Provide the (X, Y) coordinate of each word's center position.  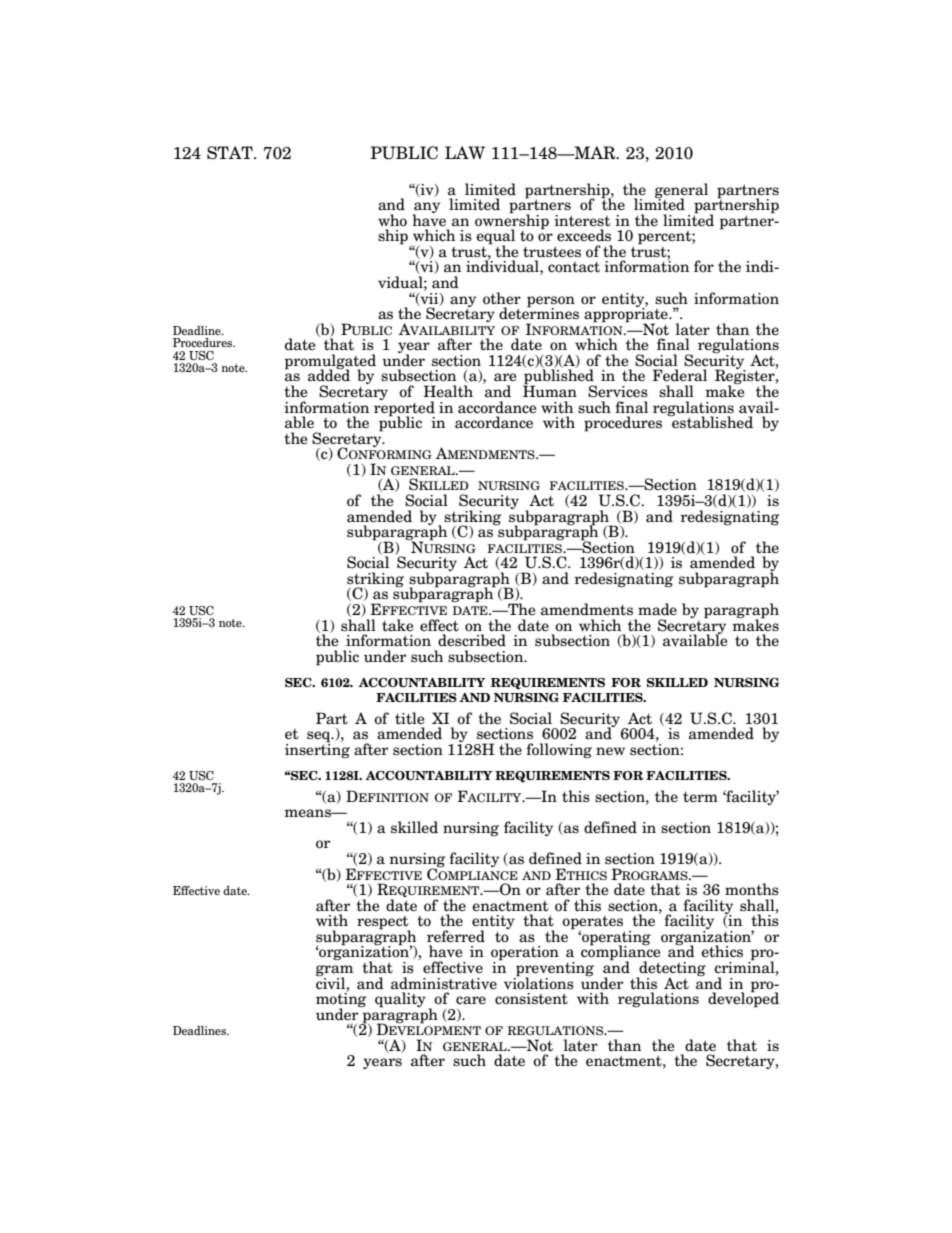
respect (383, 924)
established (711, 421)
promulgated (330, 362)
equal (495, 238)
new (610, 751)
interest (582, 221)
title (410, 718)
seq (320, 738)
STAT (231, 153)
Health (448, 391)
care (471, 1000)
